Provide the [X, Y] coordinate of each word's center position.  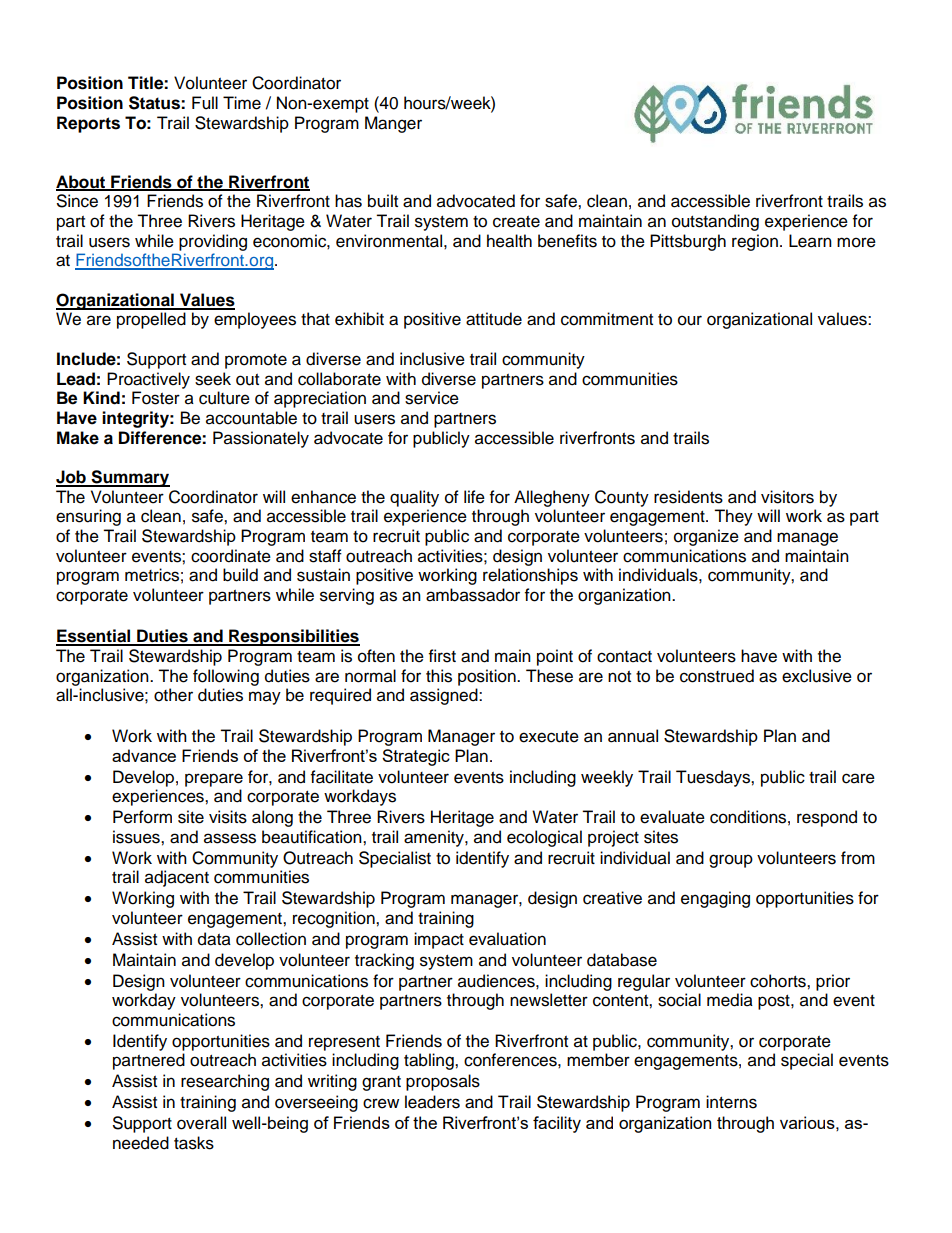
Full [205, 103]
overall [201, 1123]
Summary [129, 478]
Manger [393, 124]
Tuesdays [714, 778]
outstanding [715, 222]
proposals [443, 1082]
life [474, 497]
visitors [787, 497]
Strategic [416, 757]
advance [144, 755]
